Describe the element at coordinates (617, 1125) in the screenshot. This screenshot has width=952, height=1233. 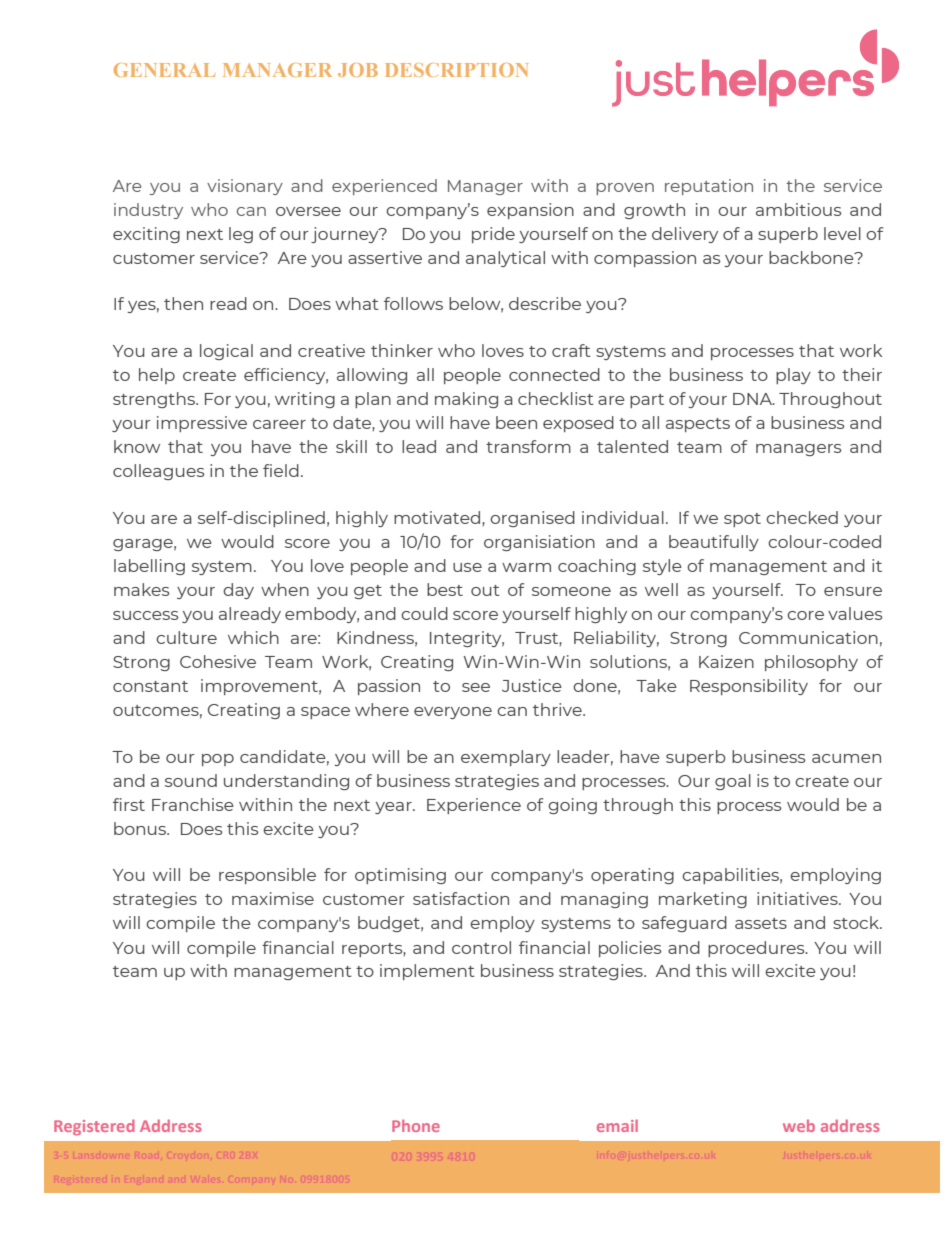
I see `email` at that location.
